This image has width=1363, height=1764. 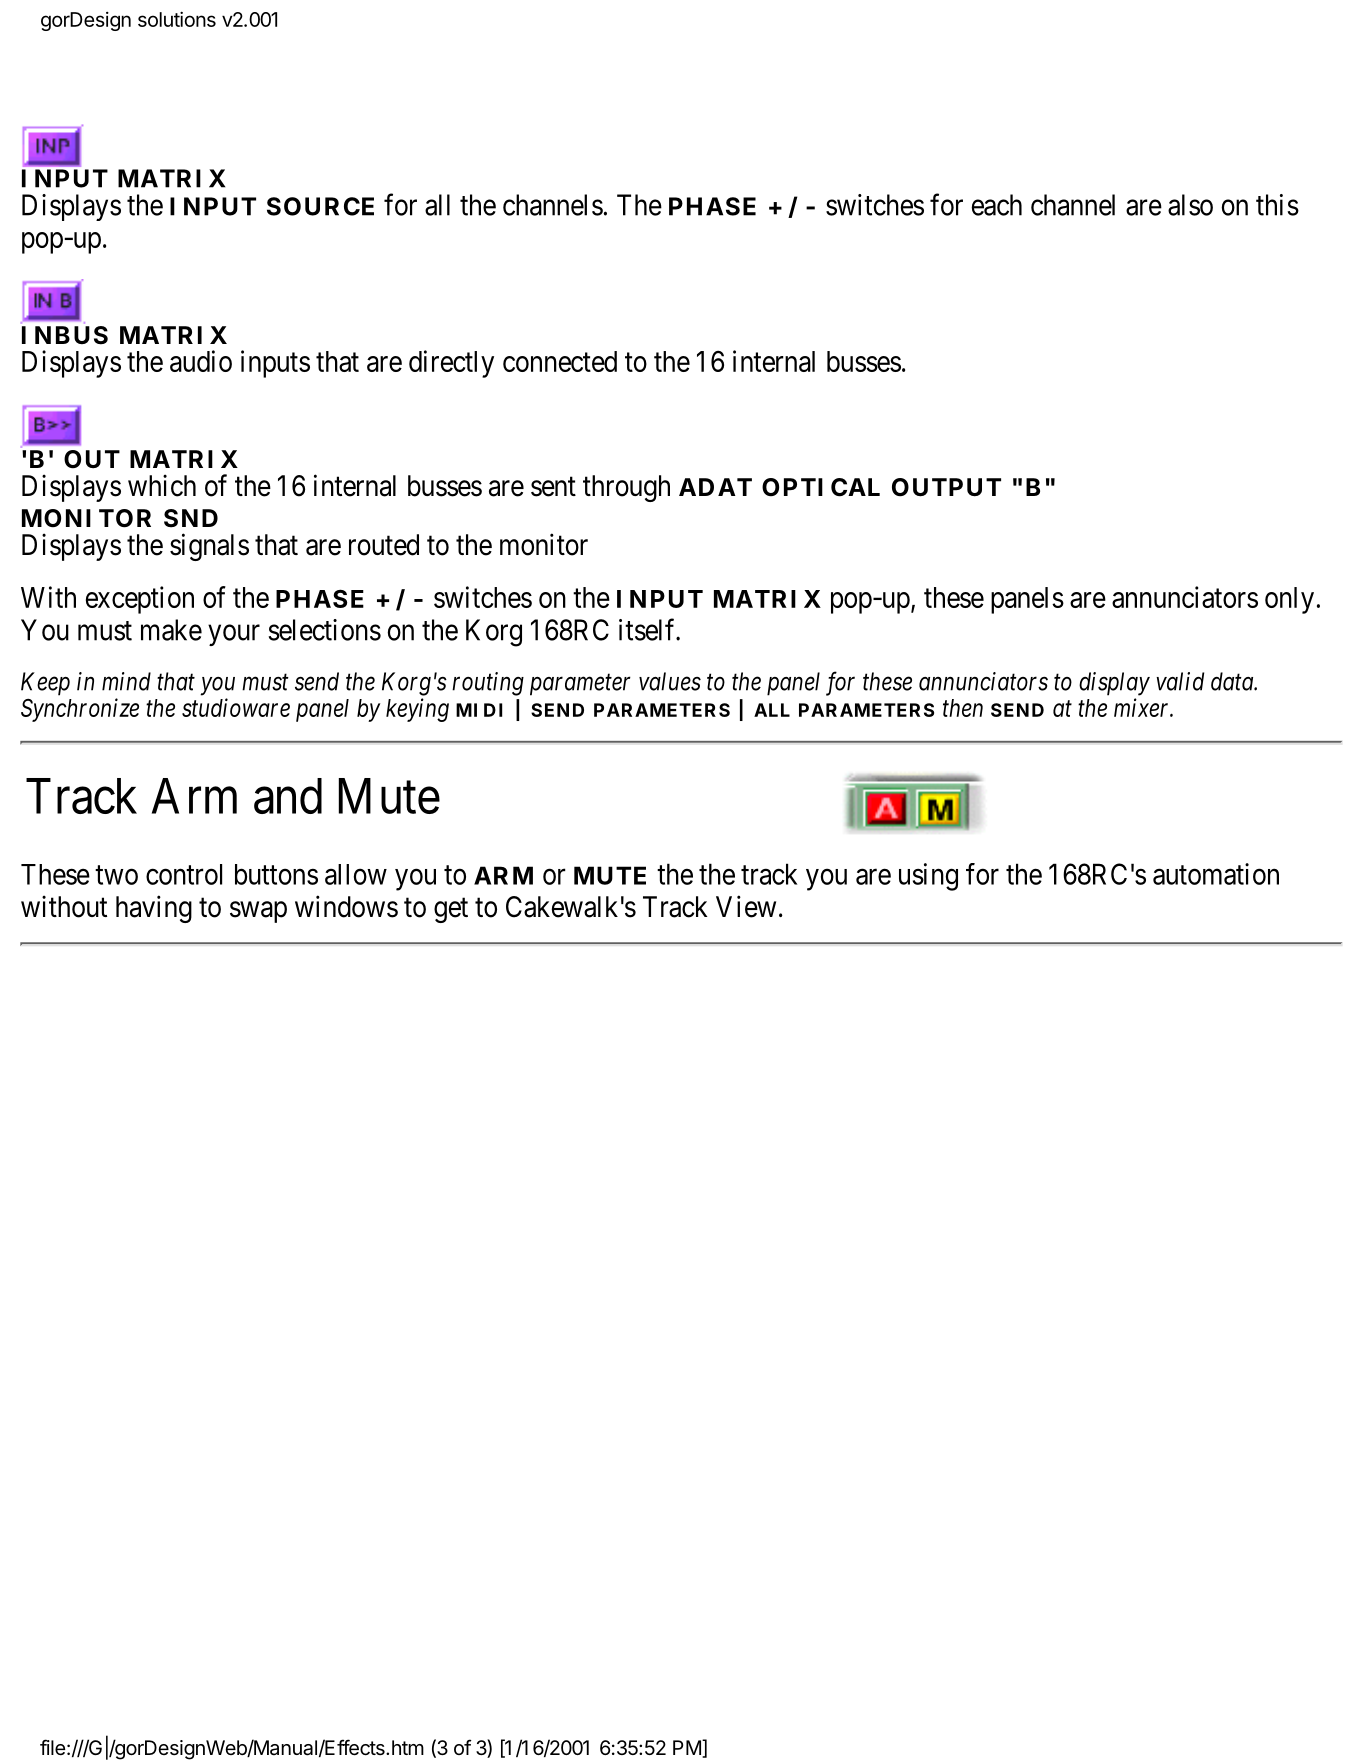 What do you see at coordinates (184, 874) in the image?
I see `control` at bounding box center [184, 874].
